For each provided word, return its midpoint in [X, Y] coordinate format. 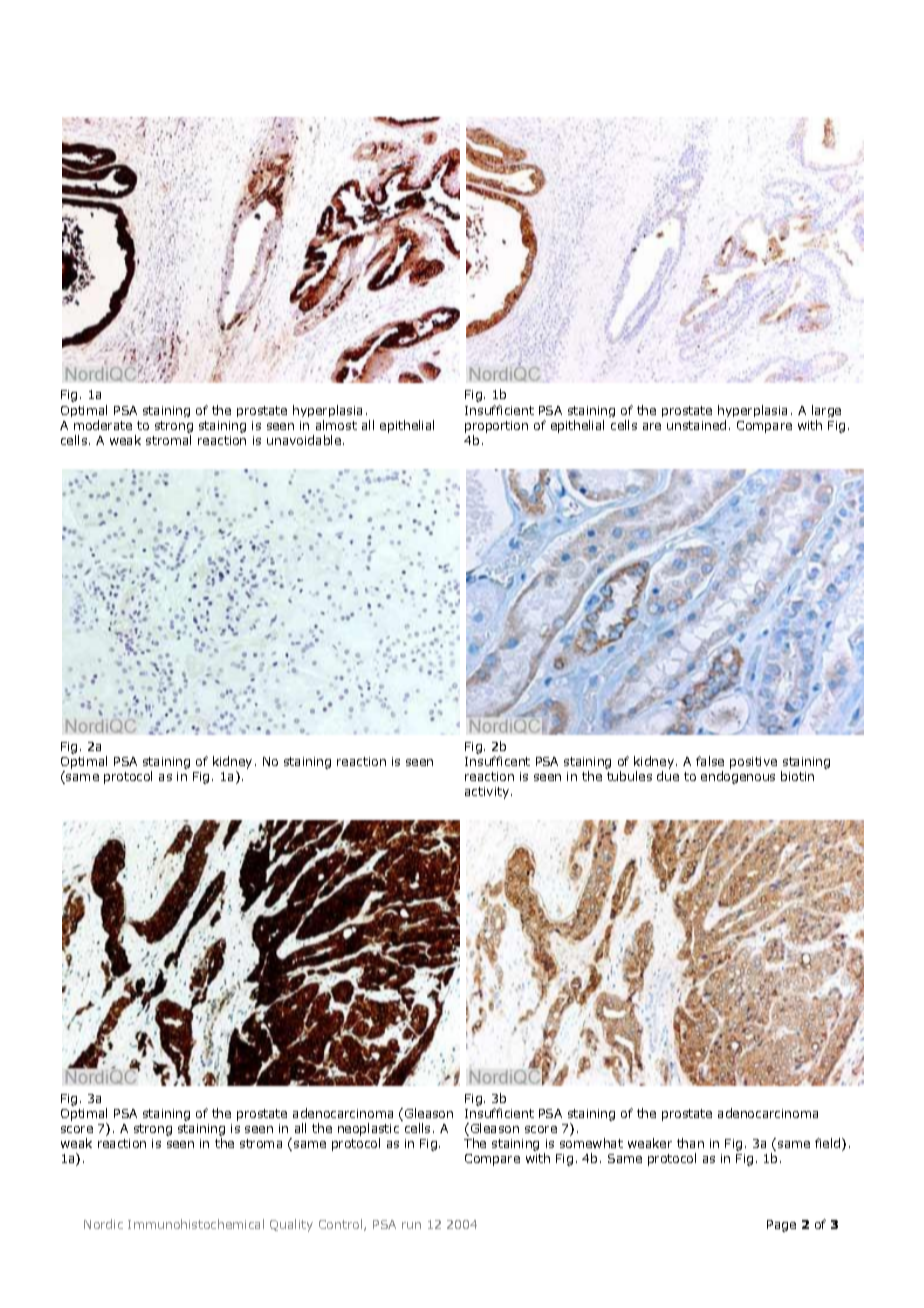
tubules [629, 776]
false [710, 761]
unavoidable [304, 440]
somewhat [591, 1143]
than [690, 1143]
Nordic [103, 1224]
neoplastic [368, 1129]
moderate [103, 425]
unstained [696, 425]
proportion [496, 427]
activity [488, 793]
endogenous [738, 777]
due [668, 776]
